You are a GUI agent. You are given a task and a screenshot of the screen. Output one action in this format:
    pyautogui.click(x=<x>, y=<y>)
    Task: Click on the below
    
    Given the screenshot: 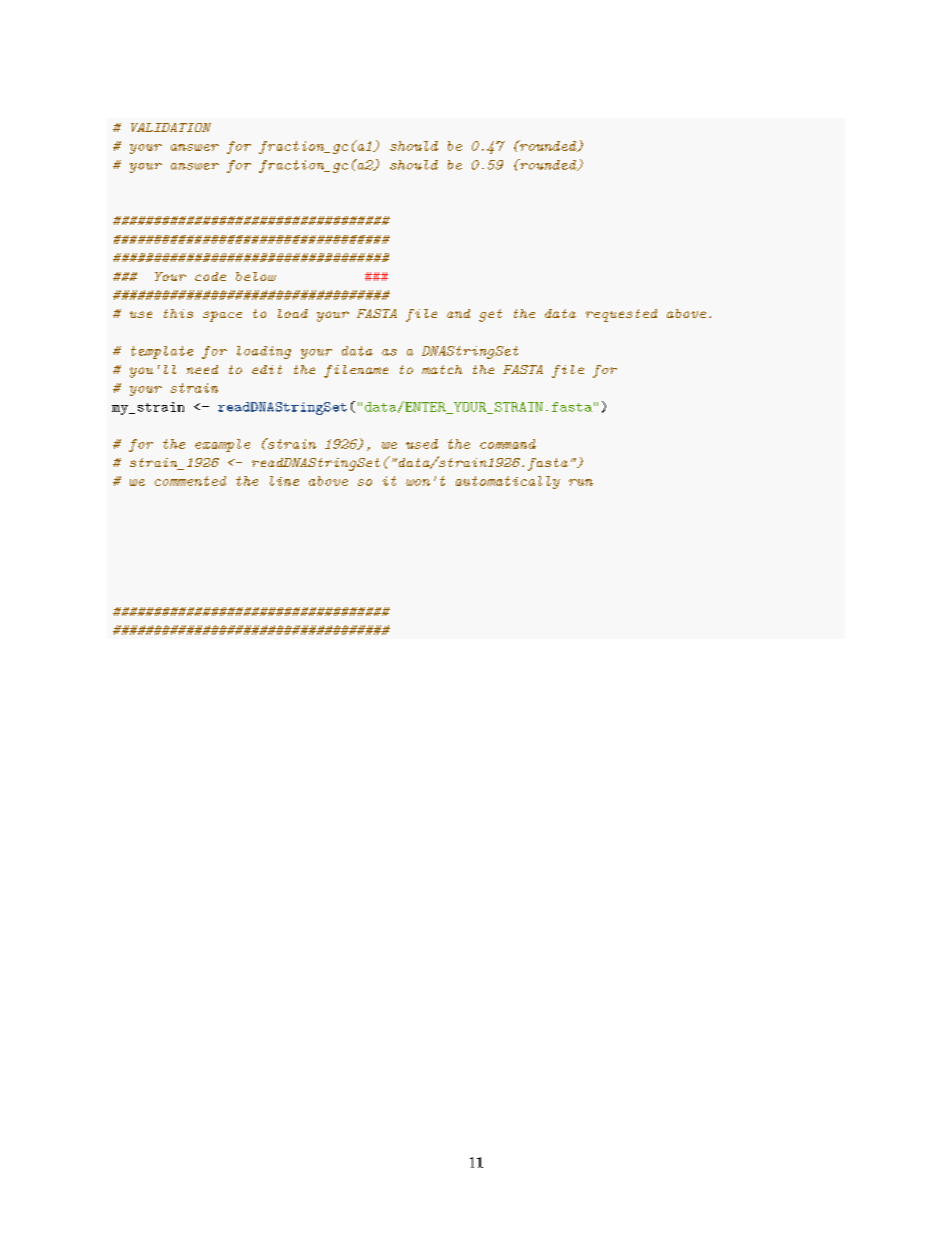 What is the action you would take?
    pyautogui.click(x=256, y=276)
